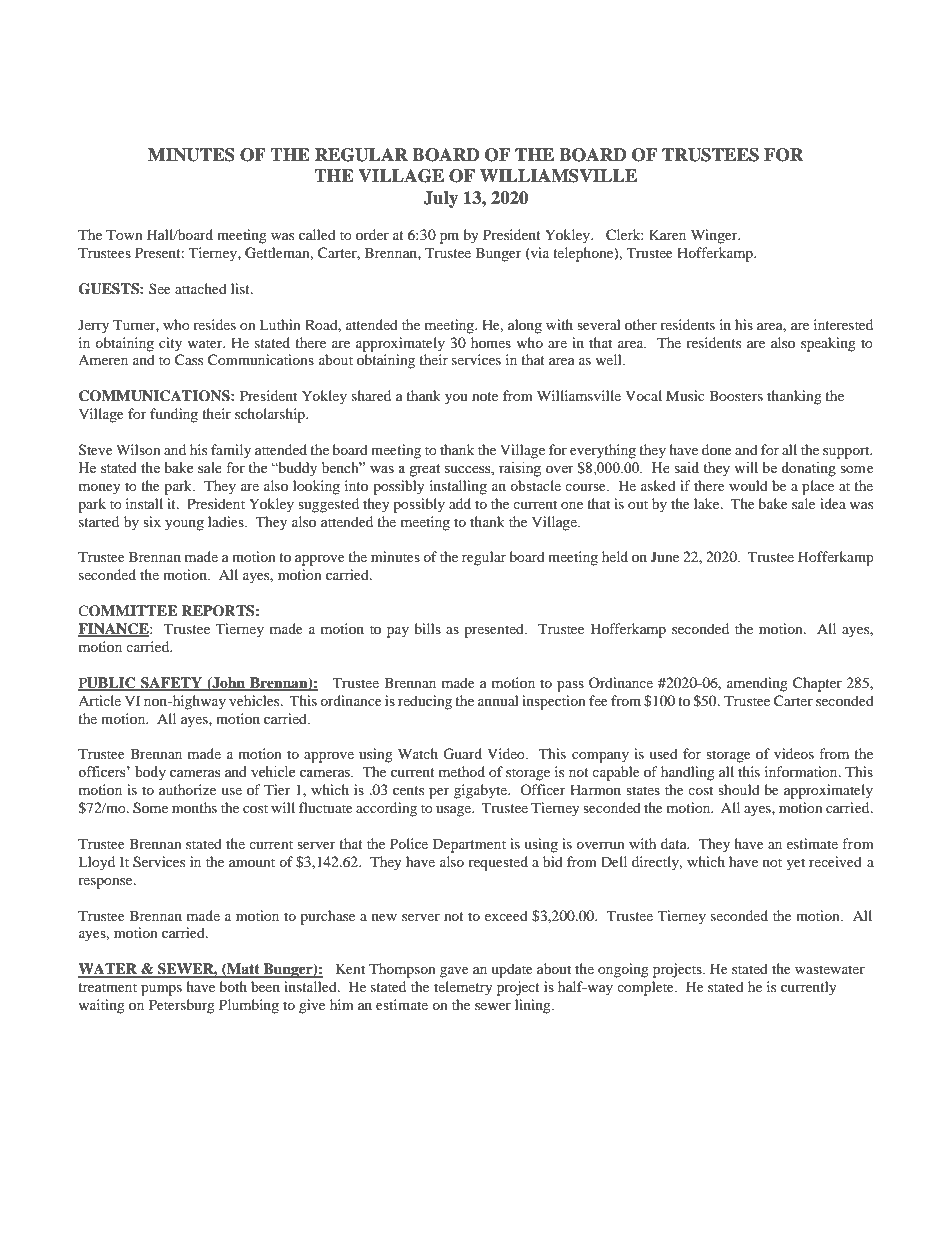 The width and height of the image is (952, 1233). I want to click on telemetry, so click(463, 988).
